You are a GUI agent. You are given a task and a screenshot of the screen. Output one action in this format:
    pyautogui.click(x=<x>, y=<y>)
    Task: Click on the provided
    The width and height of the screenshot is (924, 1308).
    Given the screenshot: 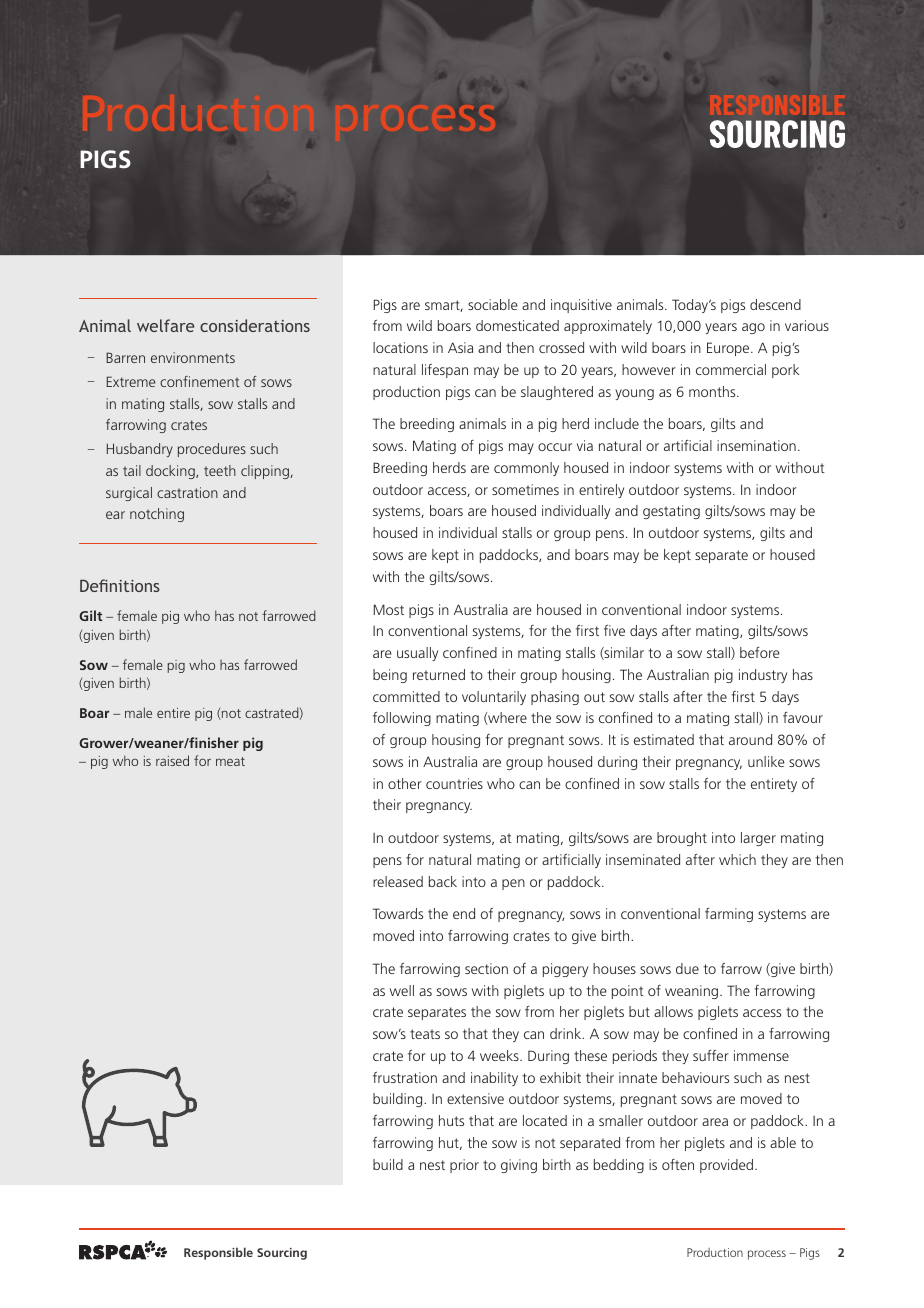 What is the action you would take?
    pyautogui.click(x=728, y=1166)
